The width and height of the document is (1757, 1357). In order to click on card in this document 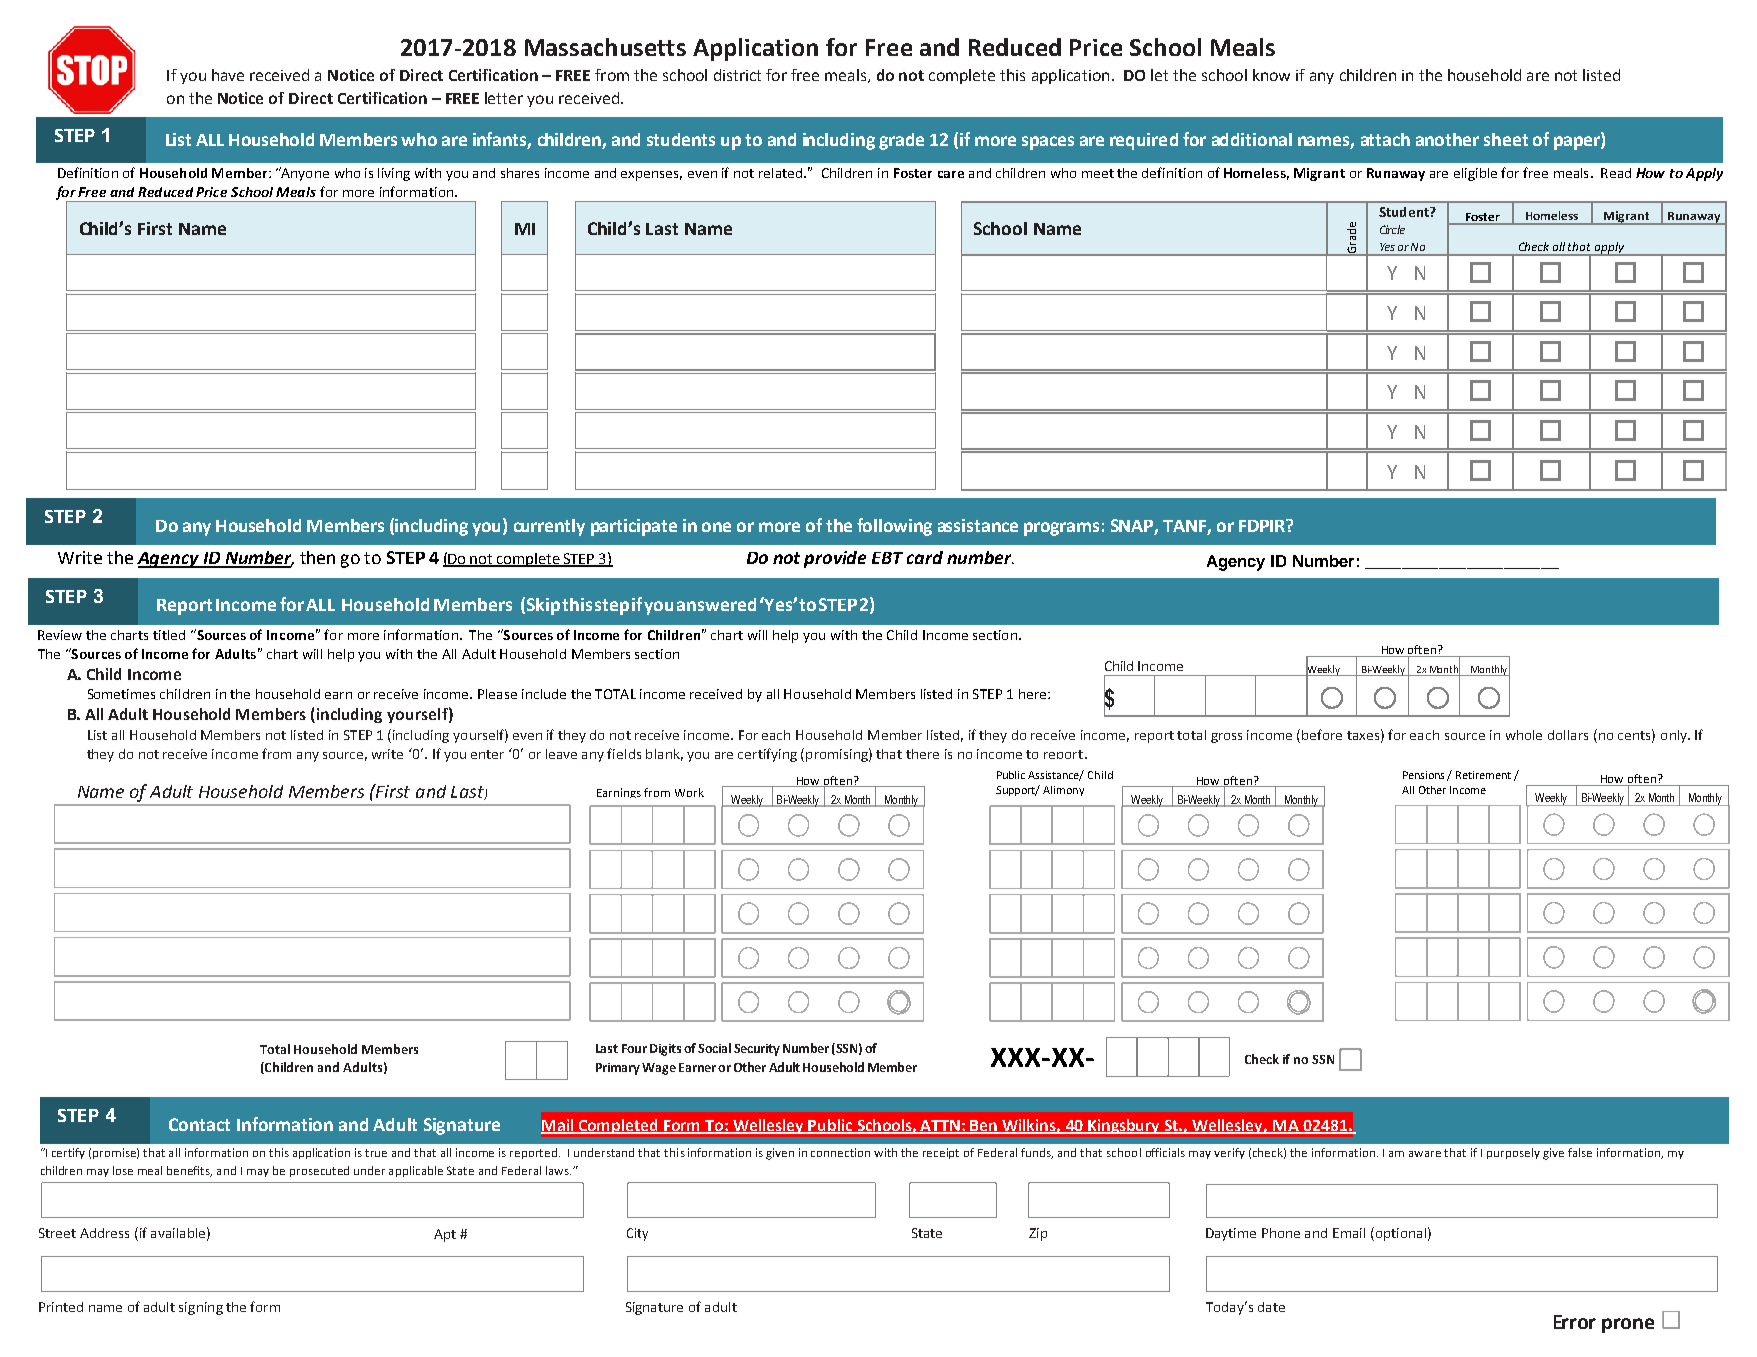, I will do `click(925, 557)`.
